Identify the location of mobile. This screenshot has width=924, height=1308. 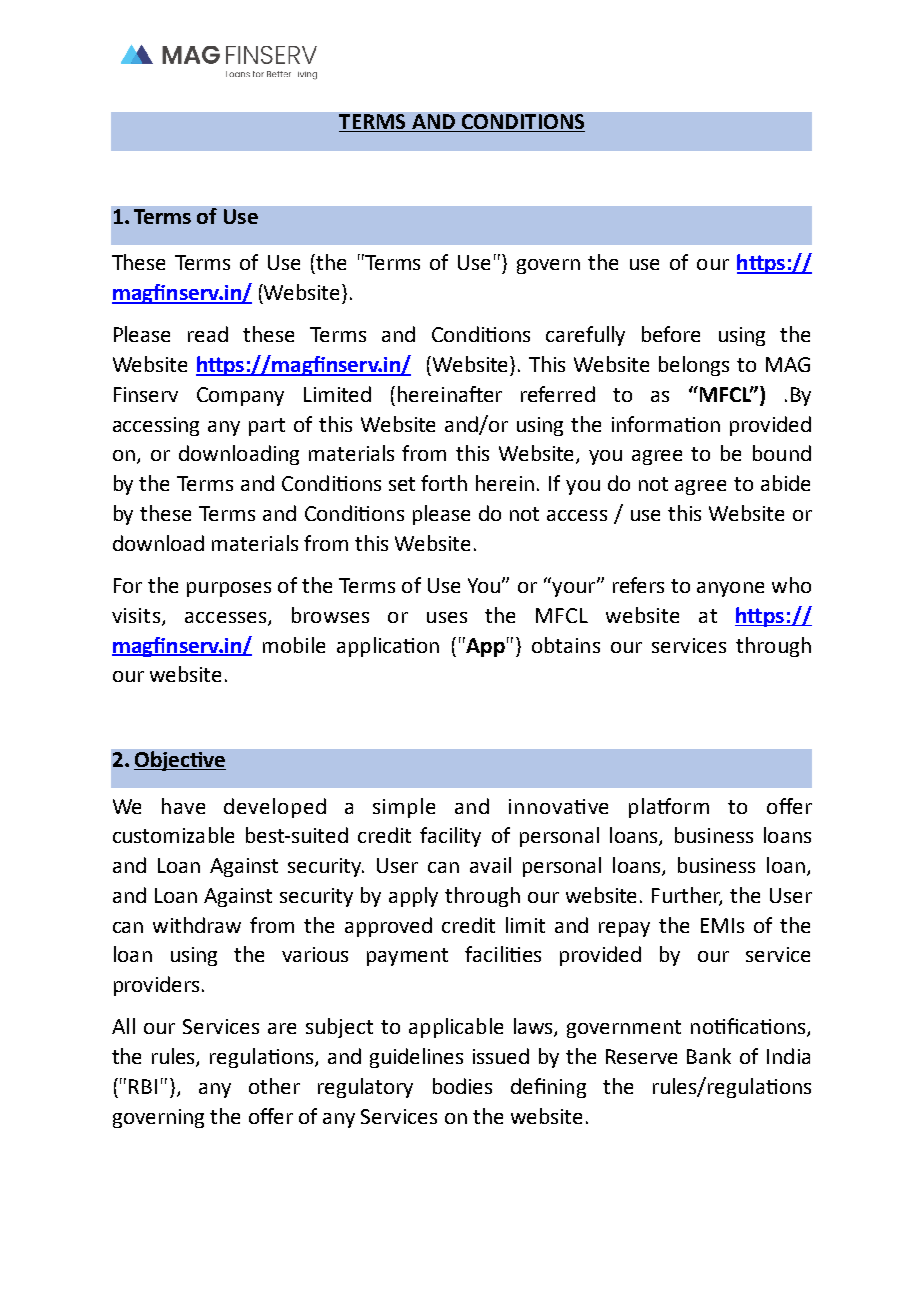
(294, 645).
